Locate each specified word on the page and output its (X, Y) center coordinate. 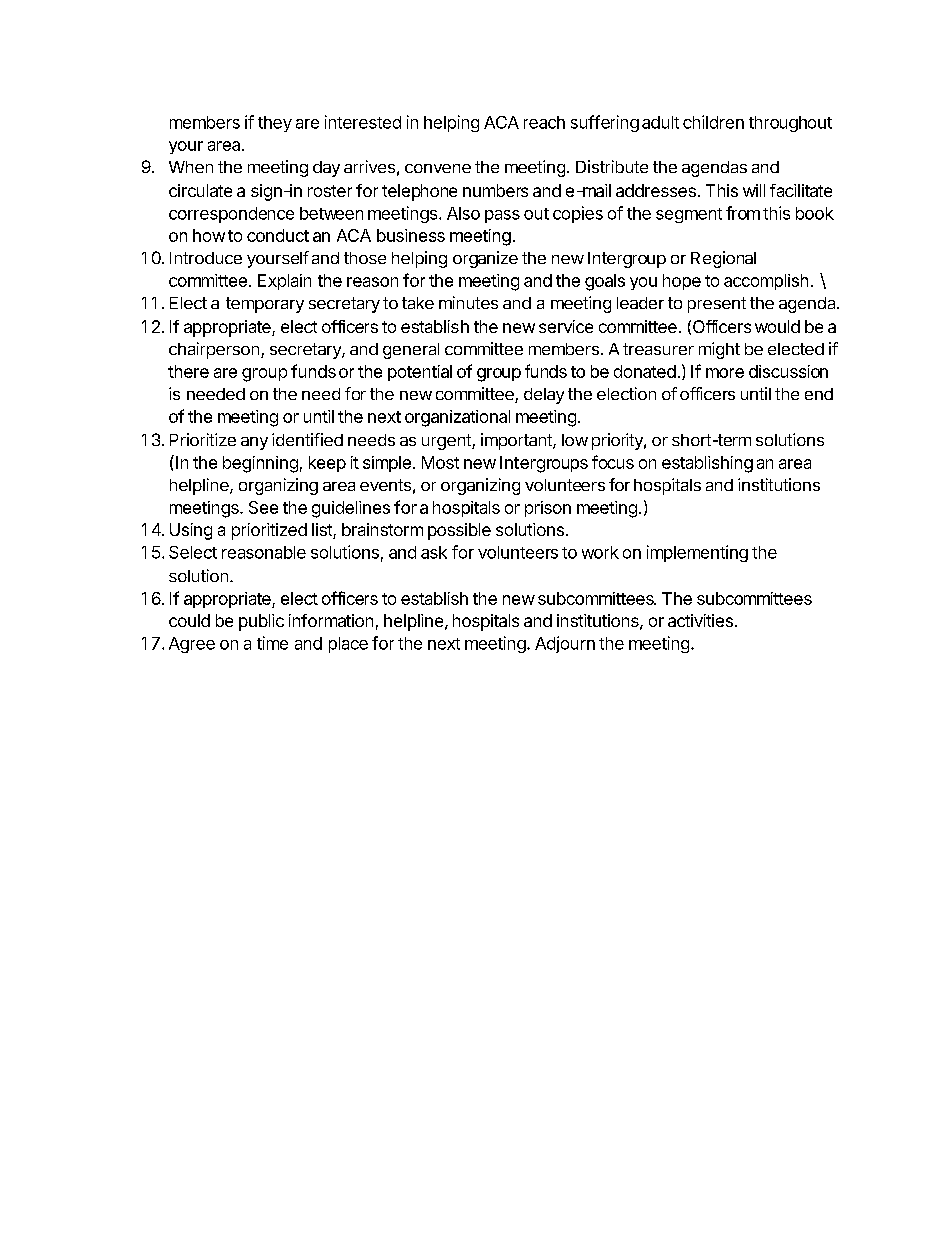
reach (544, 122)
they (275, 124)
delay (544, 396)
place (348, 645)
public (261, 622)
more (725, 373)
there (188, 371)
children (713, 122)
